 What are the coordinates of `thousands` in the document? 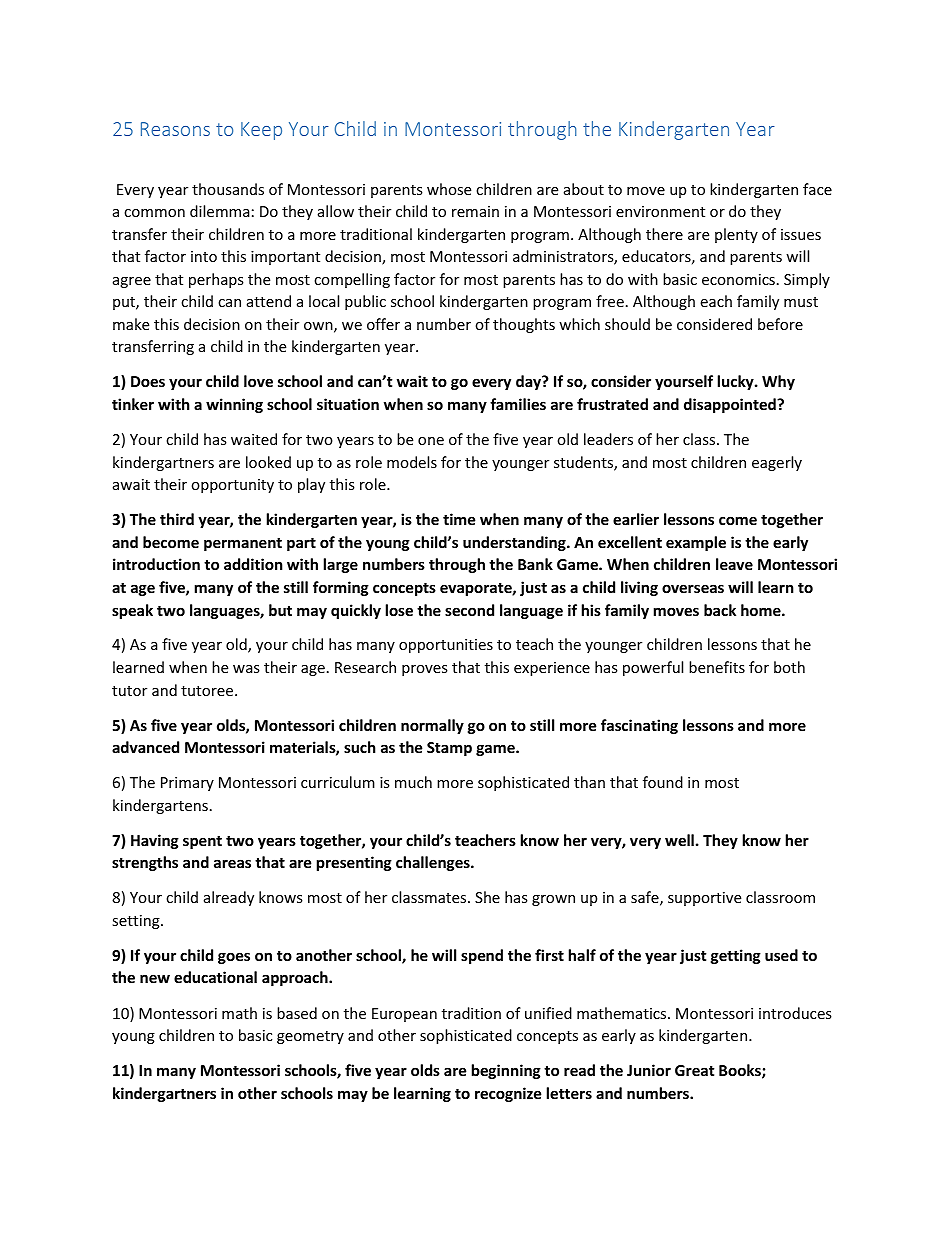 It's located at (228, 189).
